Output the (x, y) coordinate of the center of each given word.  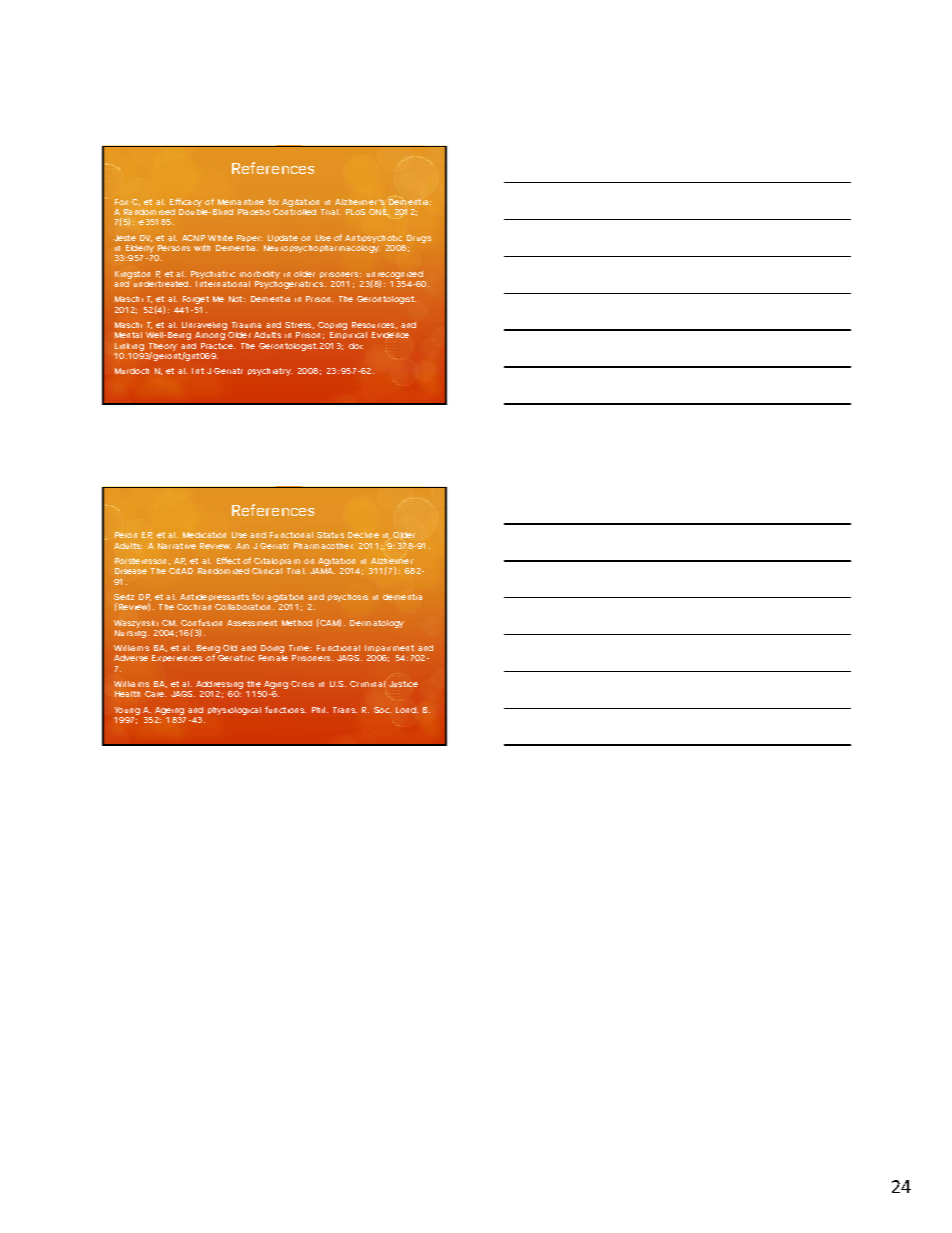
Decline (363, 535)
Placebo (254, 212)
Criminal (367, 684)
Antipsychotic (375, 240)
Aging (275, 686)
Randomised (149, 212)
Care (155, 694)
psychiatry (270, 372)
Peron (126, 535)
